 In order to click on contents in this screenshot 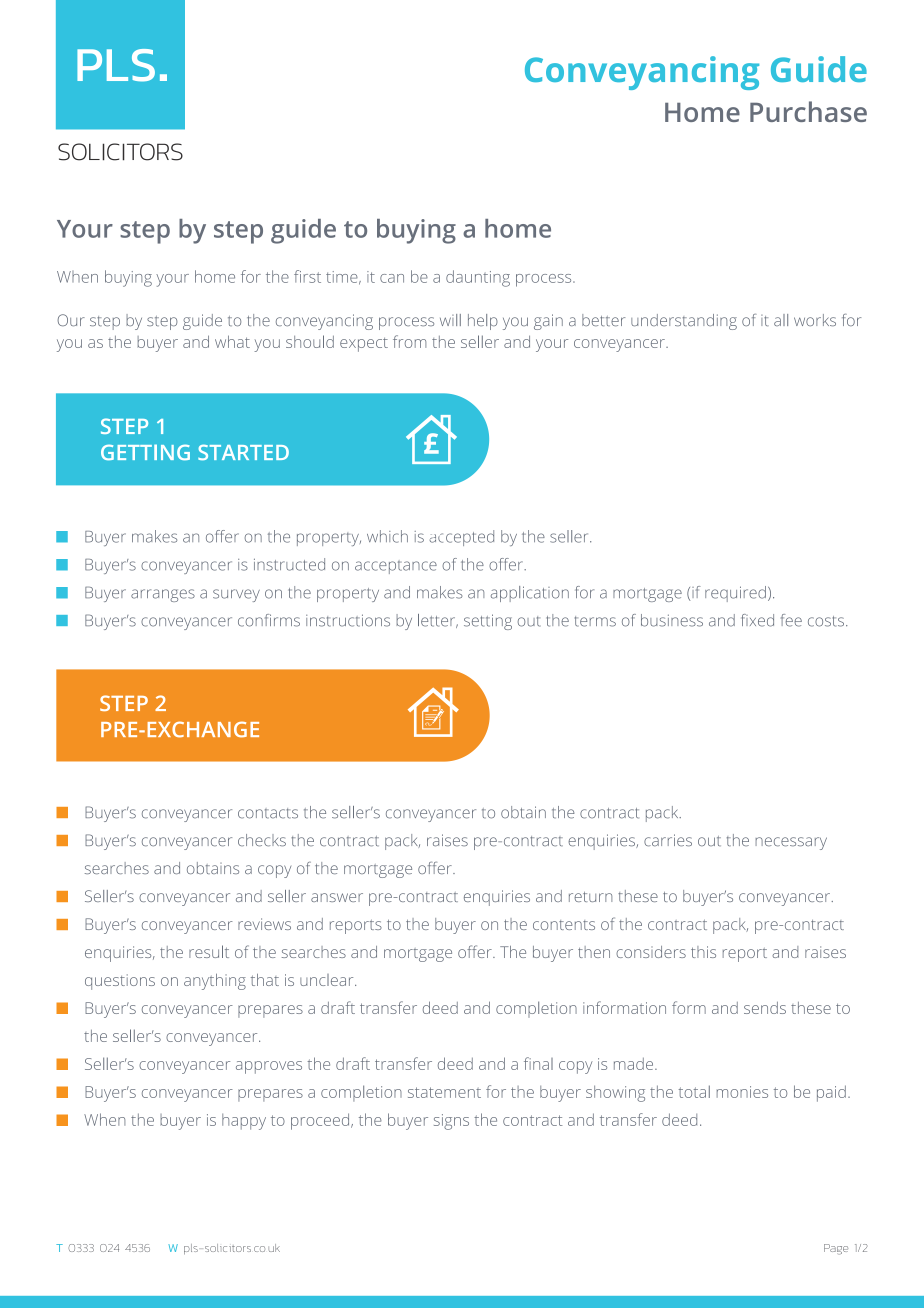, I will do `click(564, 925)`.
